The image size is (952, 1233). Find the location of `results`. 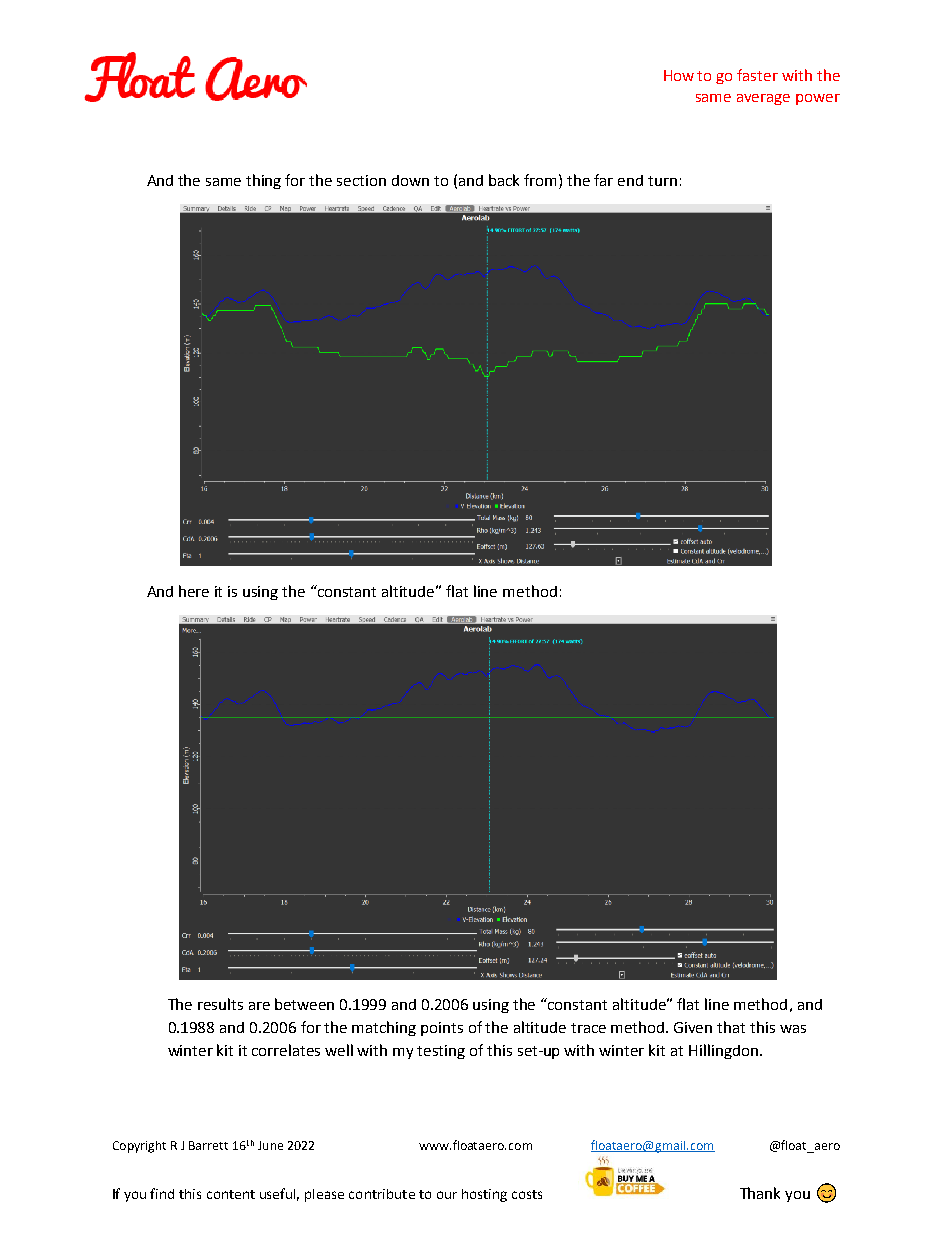

results is located at coordinates (220, 1004).
